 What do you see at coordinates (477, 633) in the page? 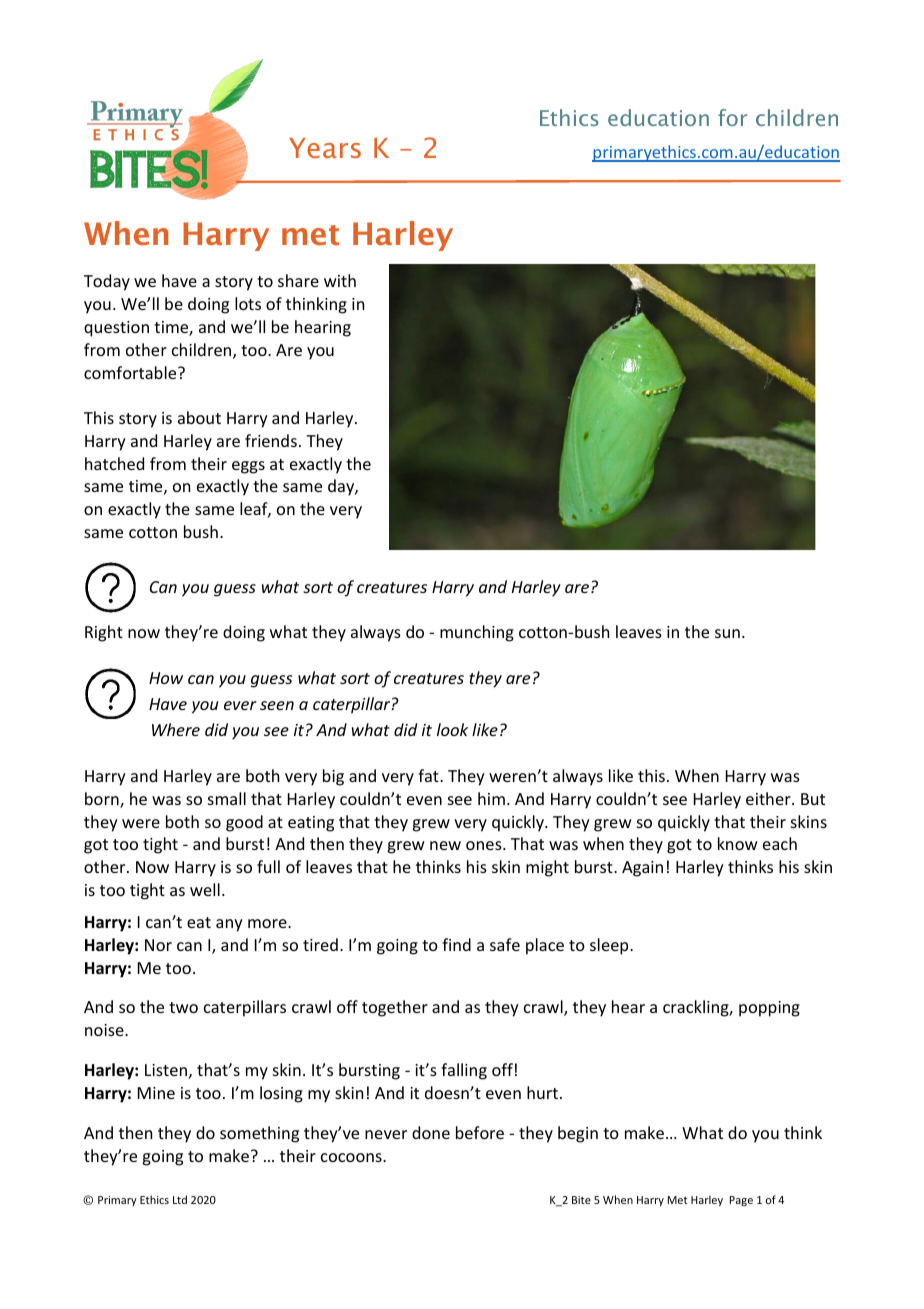
I see `munching` at bounding box center [477, 633].
